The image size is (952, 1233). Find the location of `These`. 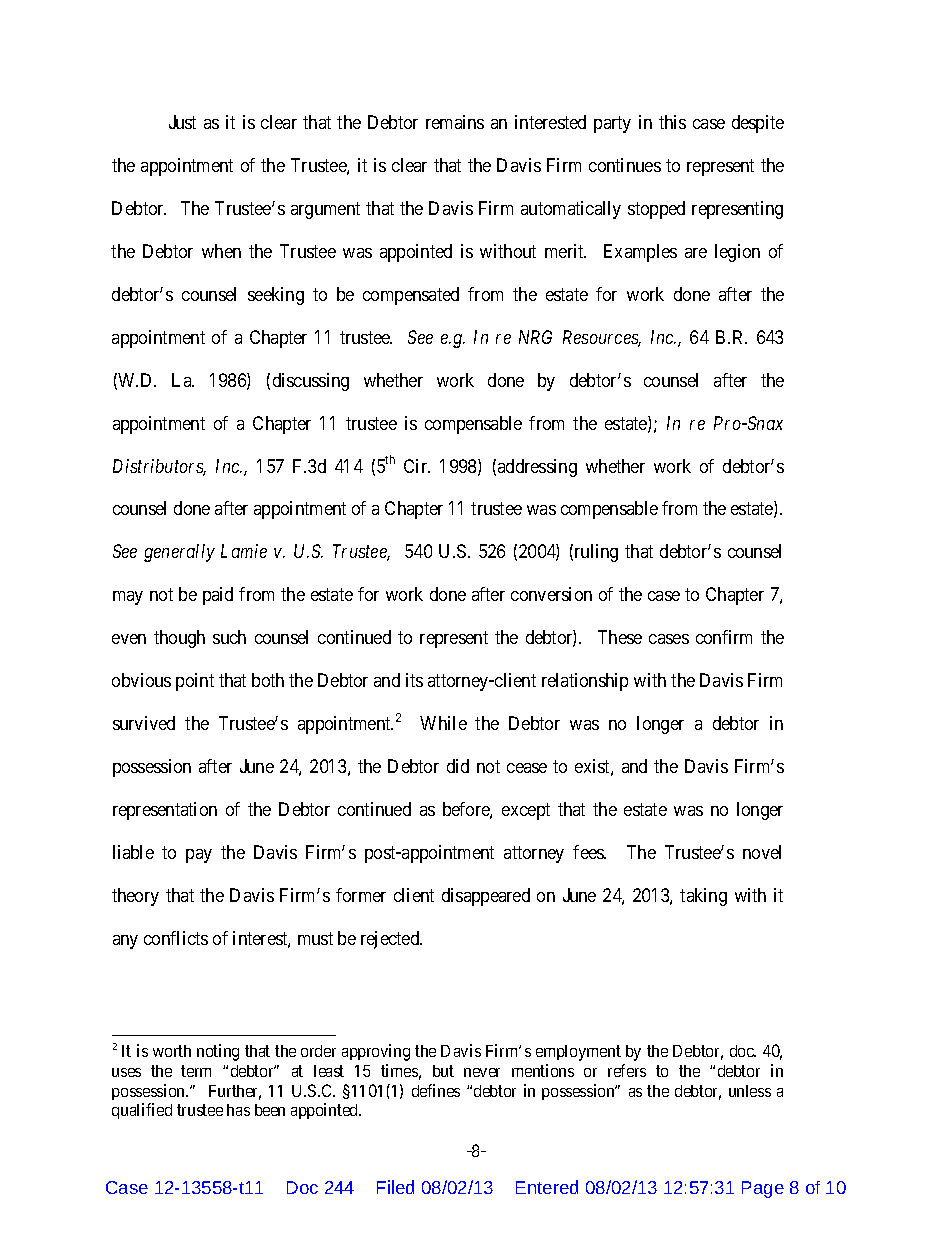

These is located at coordinates (620, 637).
